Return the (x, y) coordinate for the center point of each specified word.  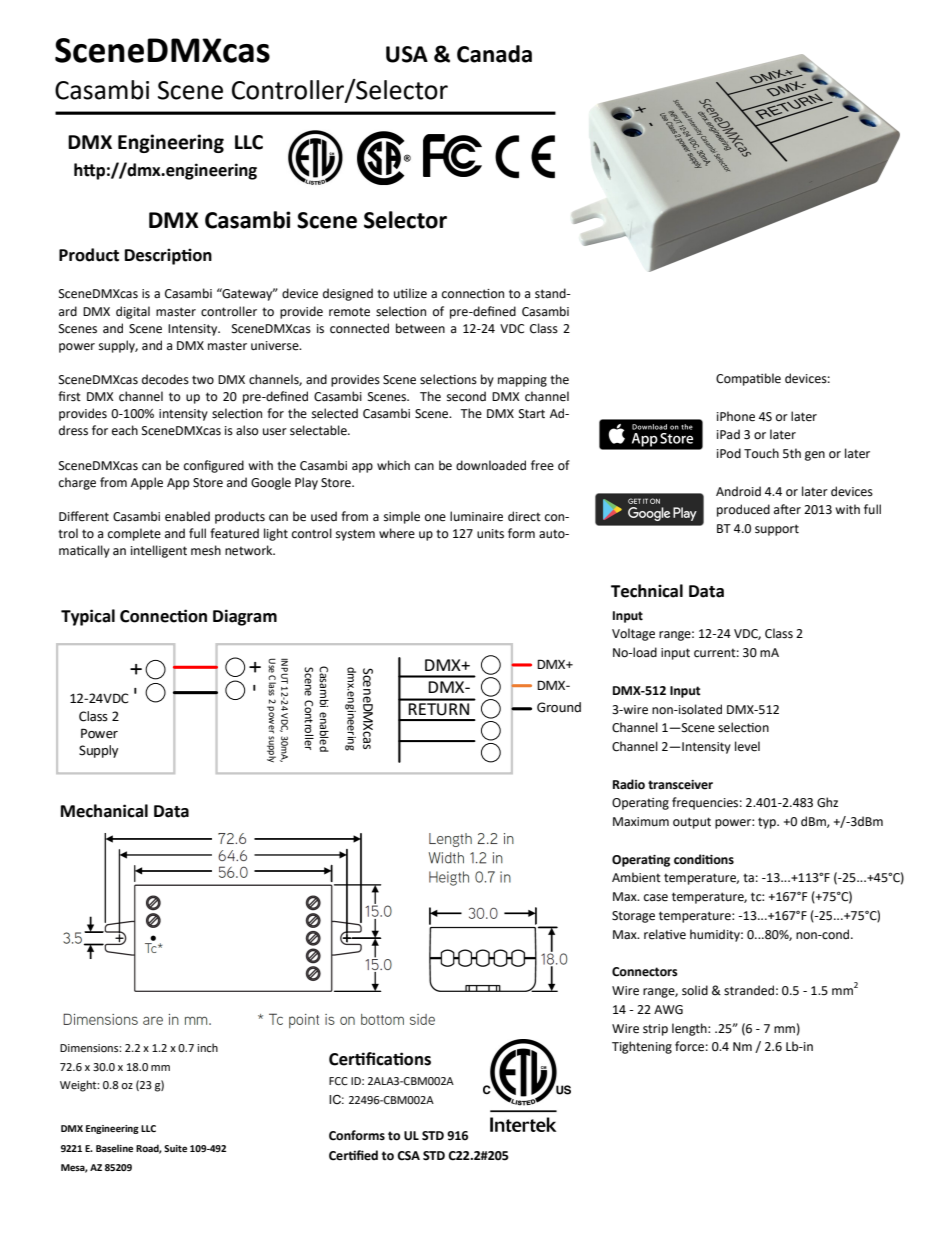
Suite (175, 1148)
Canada (494, 54)
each (125, 430)
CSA (408, 1156)
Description (168, 256)
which (393, 465)
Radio (629, 784)
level (747, 746)
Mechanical (104, 811)
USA (407, 54)
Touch (761, 453)
